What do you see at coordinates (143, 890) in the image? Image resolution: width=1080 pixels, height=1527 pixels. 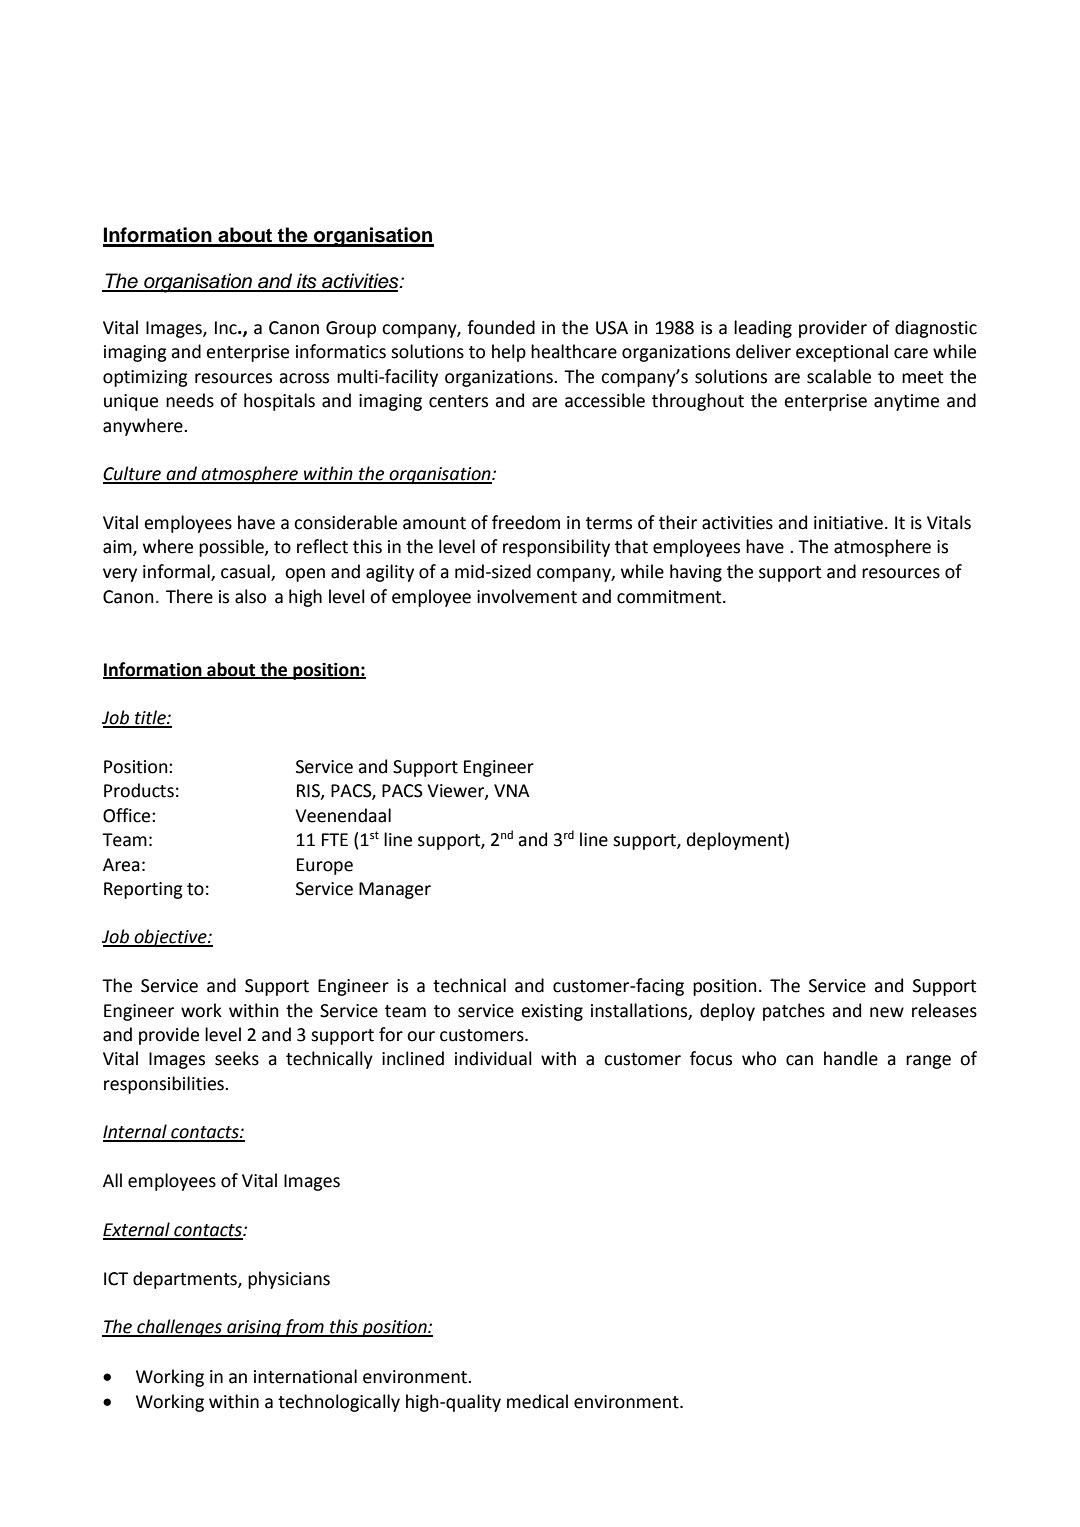 I see `Reporting` at bounding box center [143, 890].
